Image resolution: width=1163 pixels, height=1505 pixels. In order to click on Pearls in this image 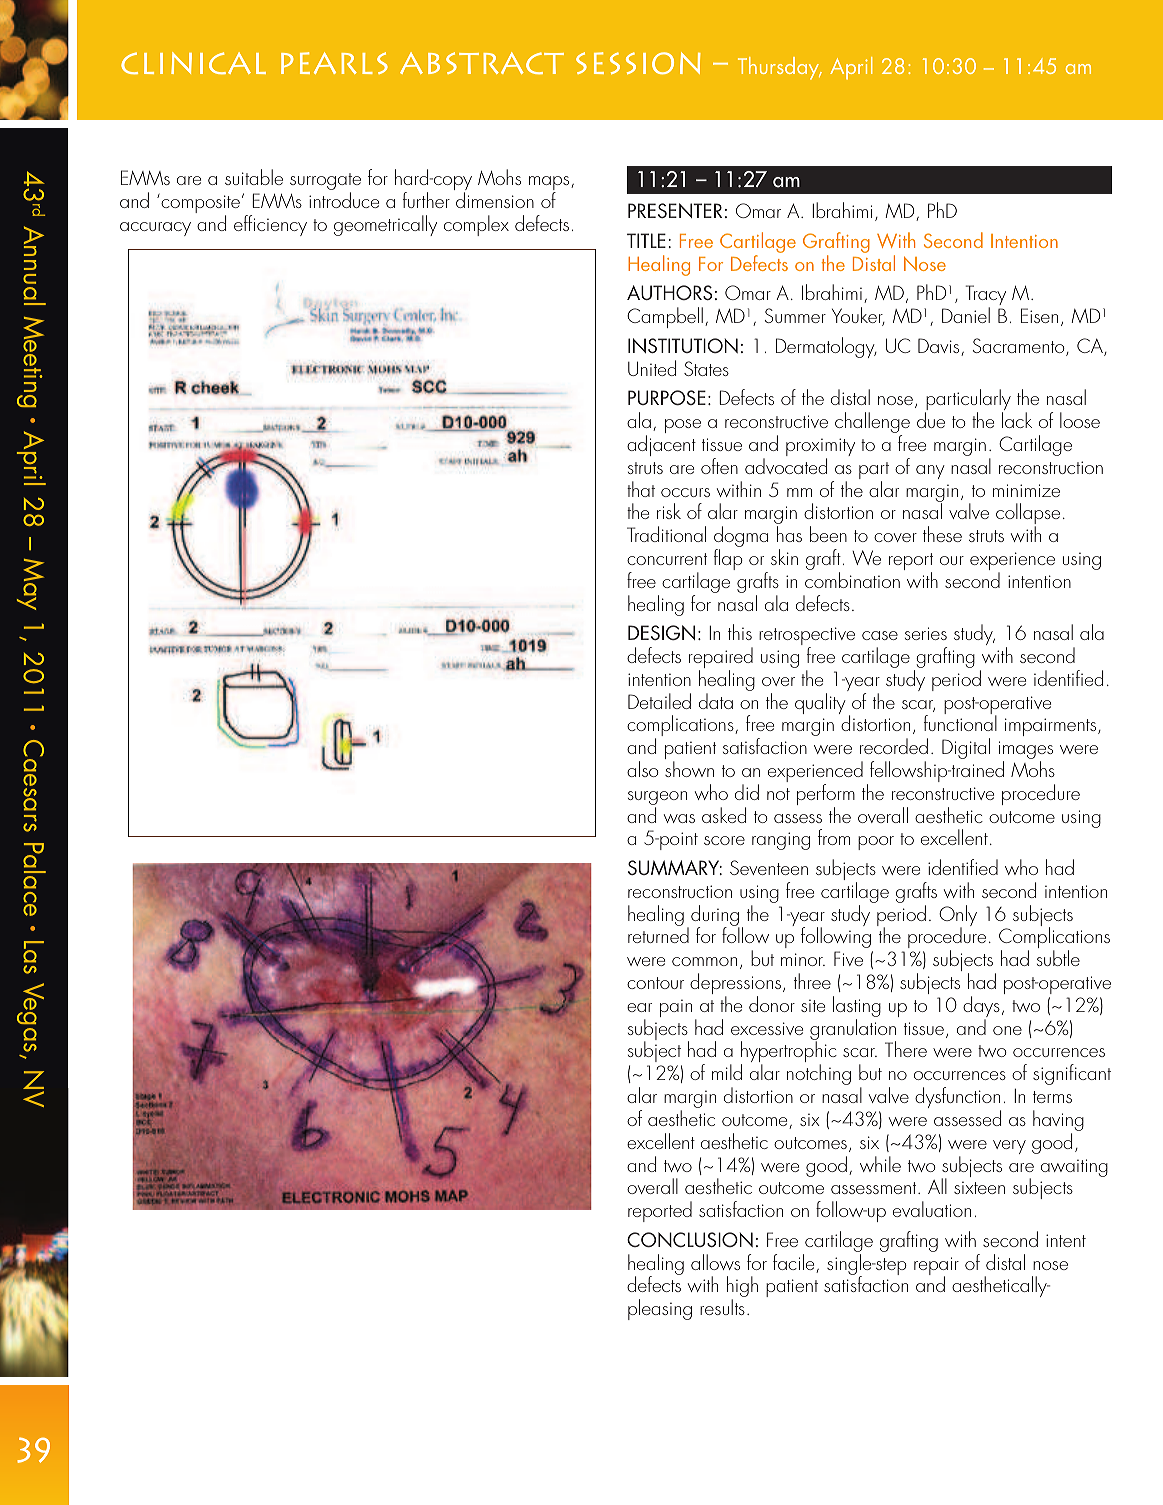, I will do `click(334, 63)`.
